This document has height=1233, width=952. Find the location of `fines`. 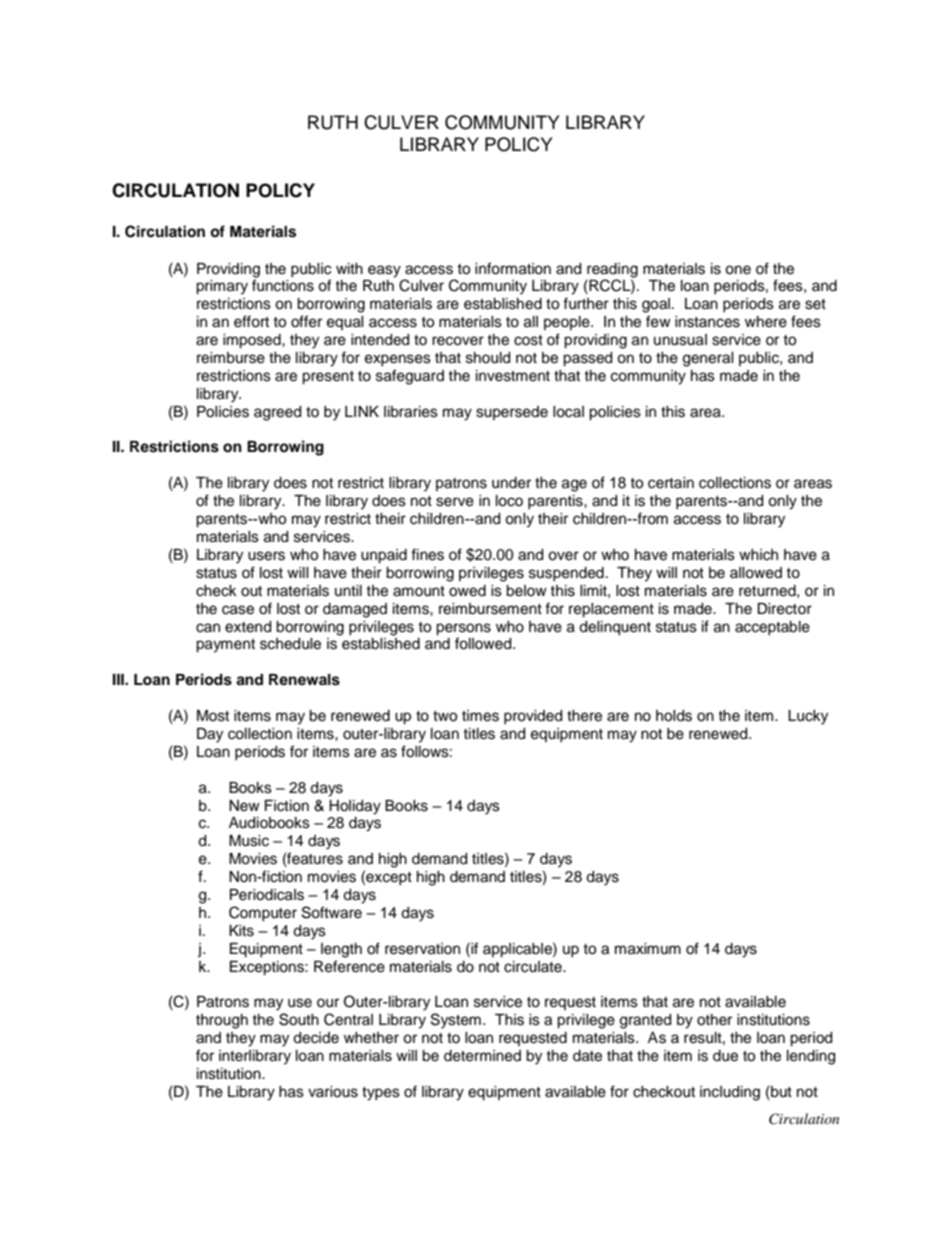

fines is located at coordinates (427, 554).
